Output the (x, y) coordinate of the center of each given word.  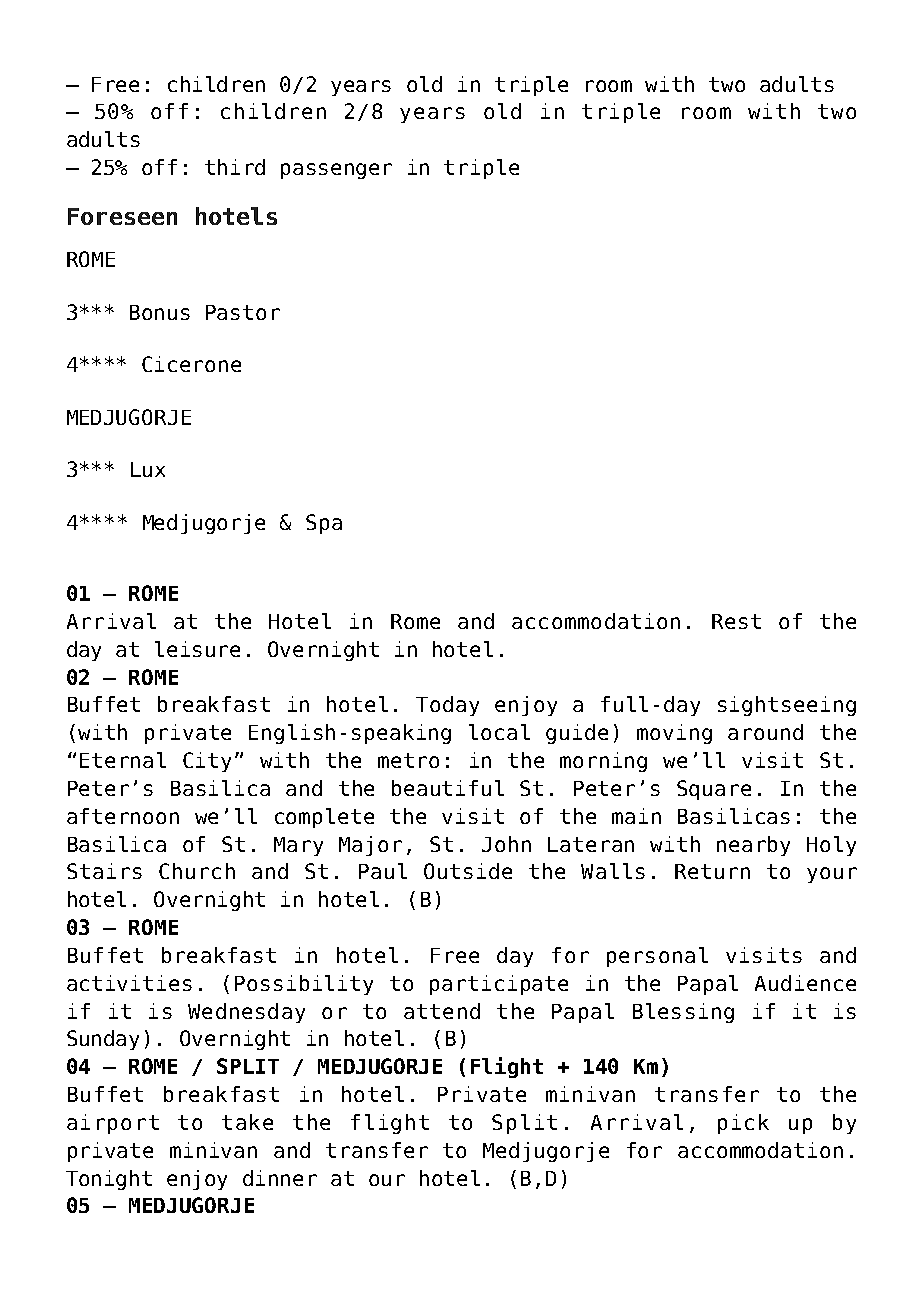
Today (447, 706)
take (247, 1122)
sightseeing (787, 706)
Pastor (243, 312)
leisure (197, 649)
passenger (336, 171)
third (235, 167)
